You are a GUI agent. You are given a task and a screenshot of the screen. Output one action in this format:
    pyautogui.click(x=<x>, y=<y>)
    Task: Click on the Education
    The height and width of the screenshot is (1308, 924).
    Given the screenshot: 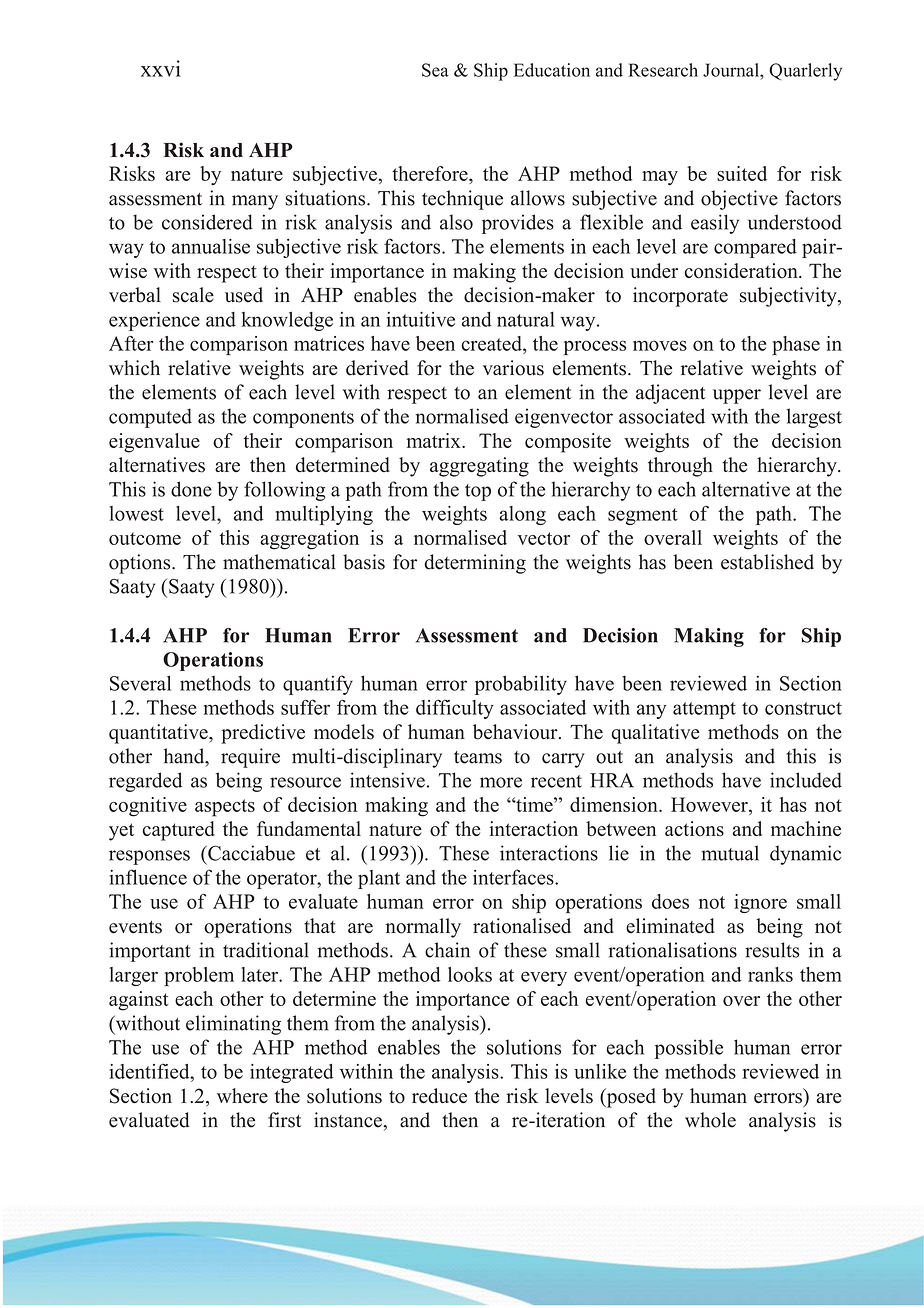 What is the action you would take?
    pyautogui.click(x=552, y=70)
